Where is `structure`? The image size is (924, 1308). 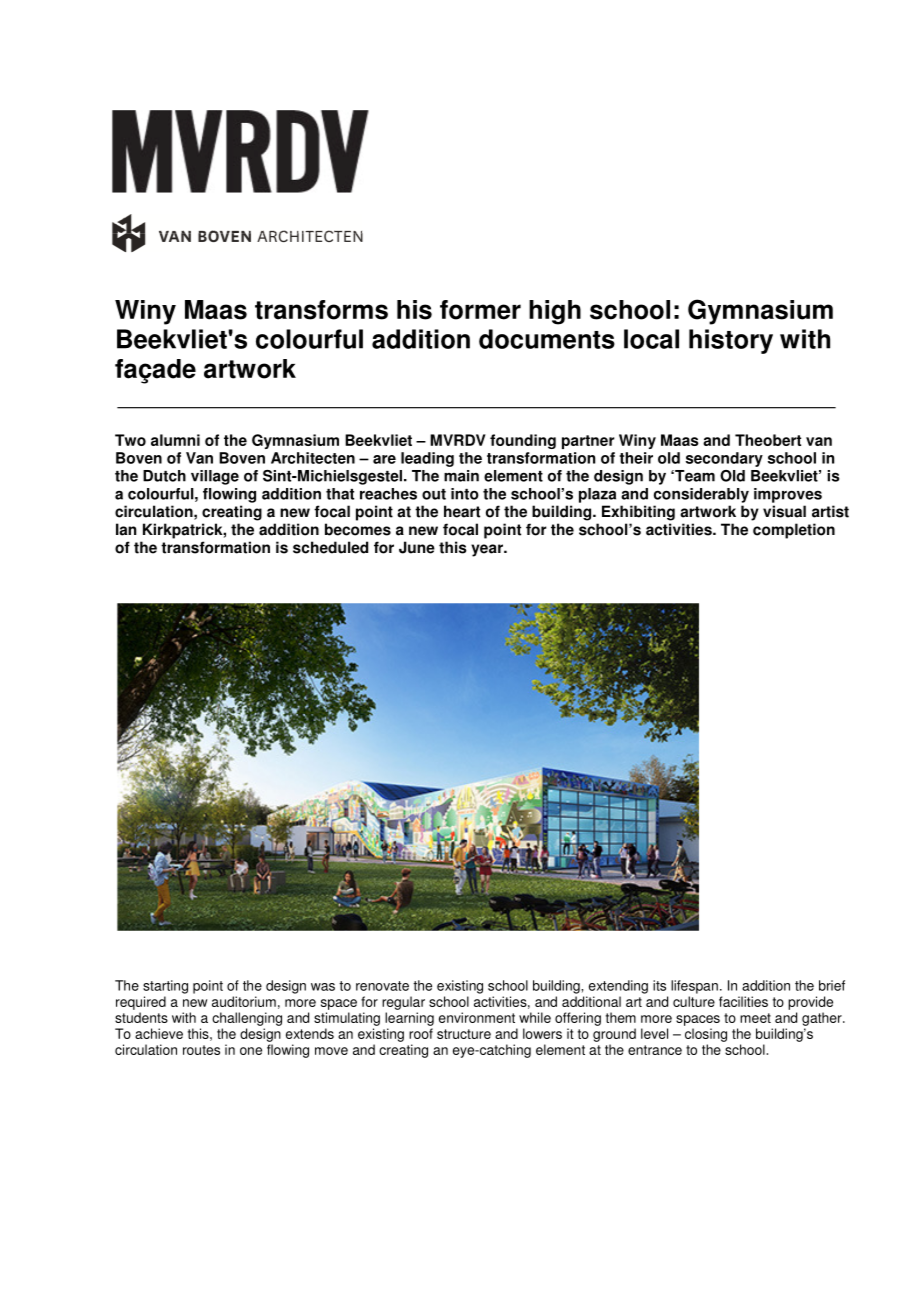
structure is located at coordinates (464, 1034).
